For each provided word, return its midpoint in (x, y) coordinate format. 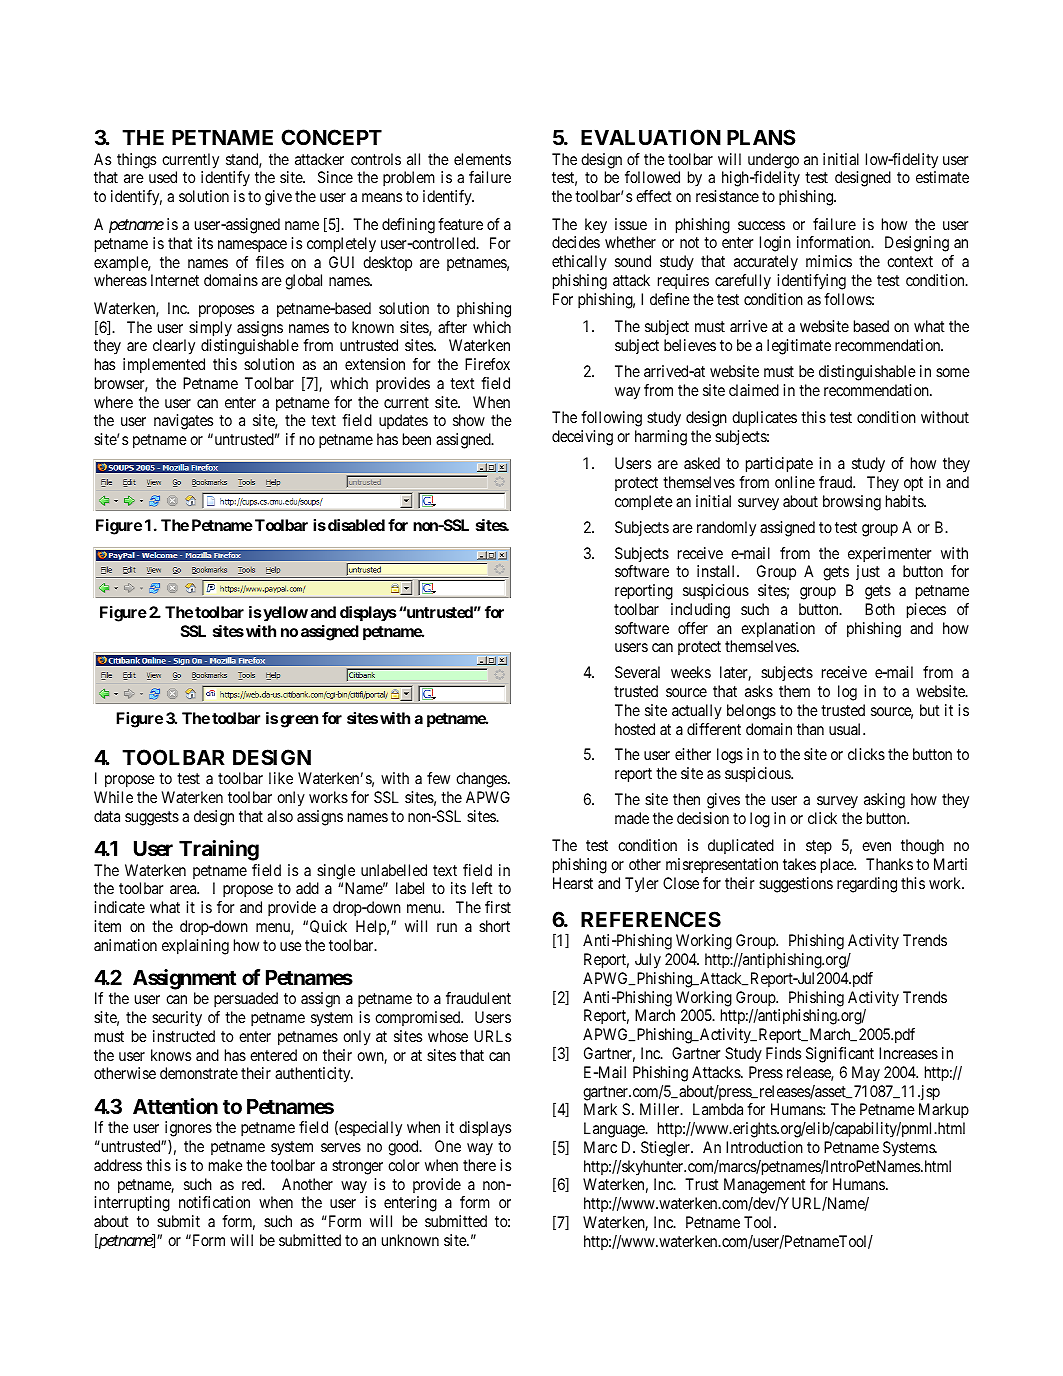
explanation (778, 630)
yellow (284, 614)
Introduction (764, 1147)
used (163, 177)
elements (482, 159)
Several (637, 672)
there (479, 1165)
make (226, 1165)
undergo (773, 161)
